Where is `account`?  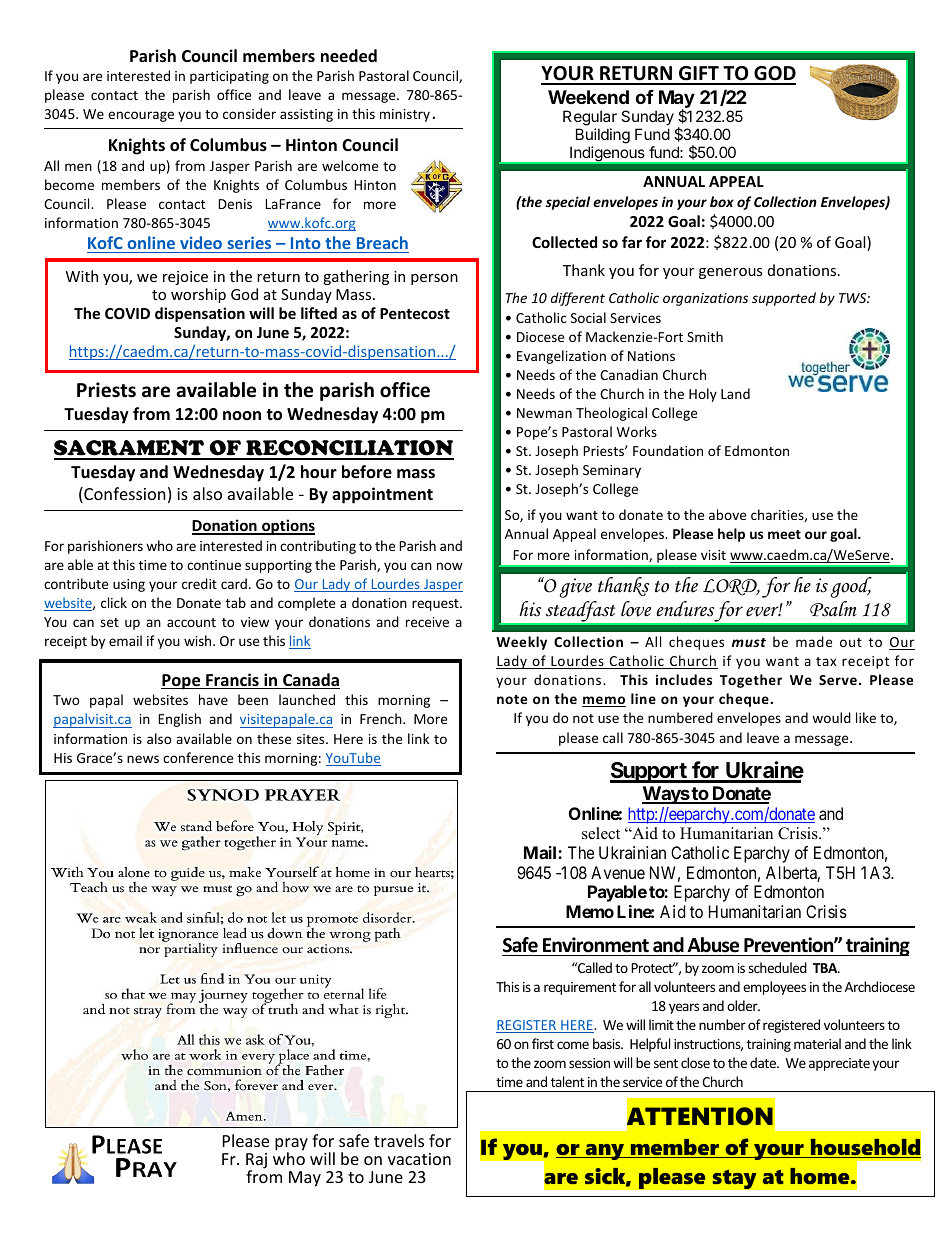 account is located at coordinates (191, 622).
